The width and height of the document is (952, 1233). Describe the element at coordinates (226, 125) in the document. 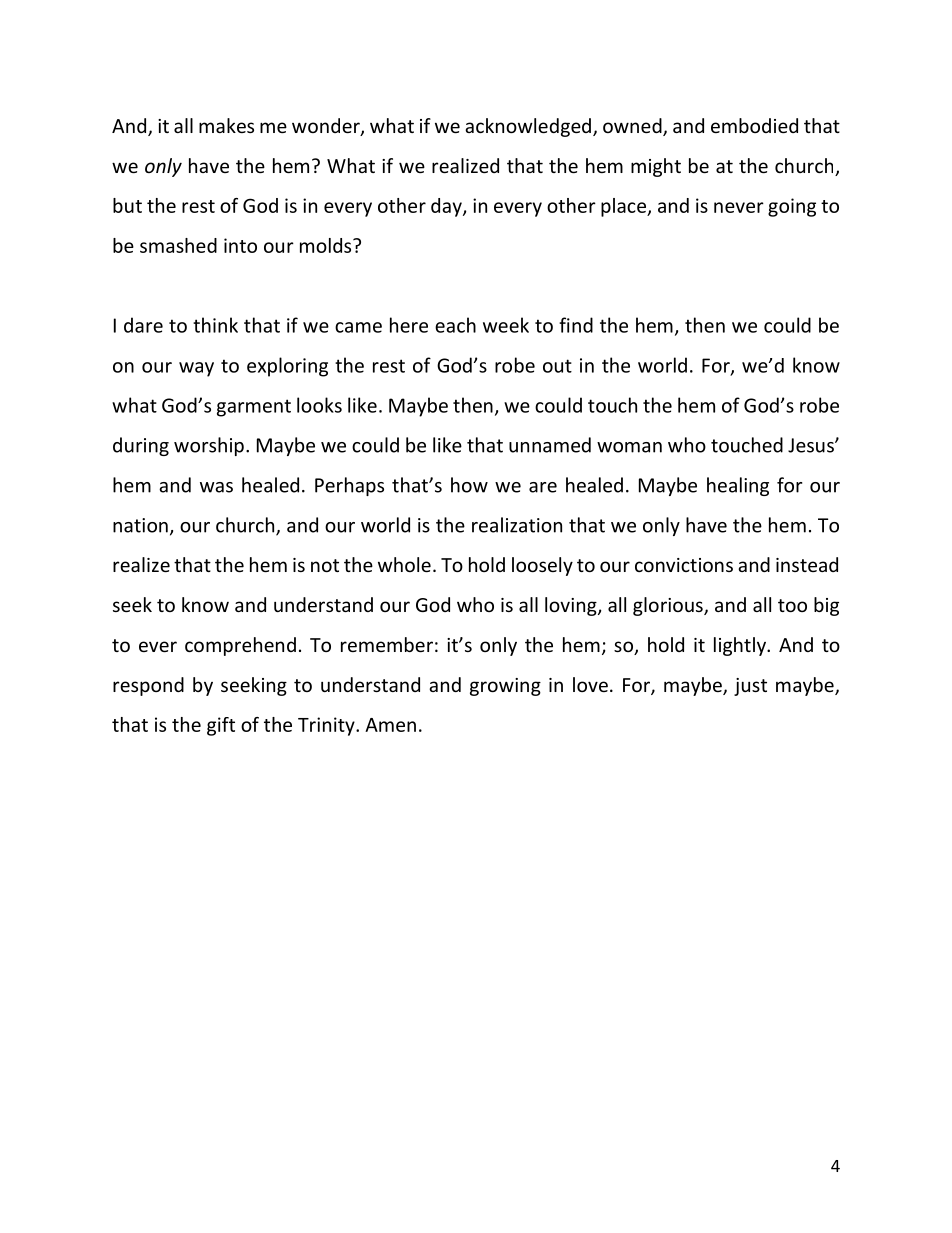

I see `makes` at that location.
